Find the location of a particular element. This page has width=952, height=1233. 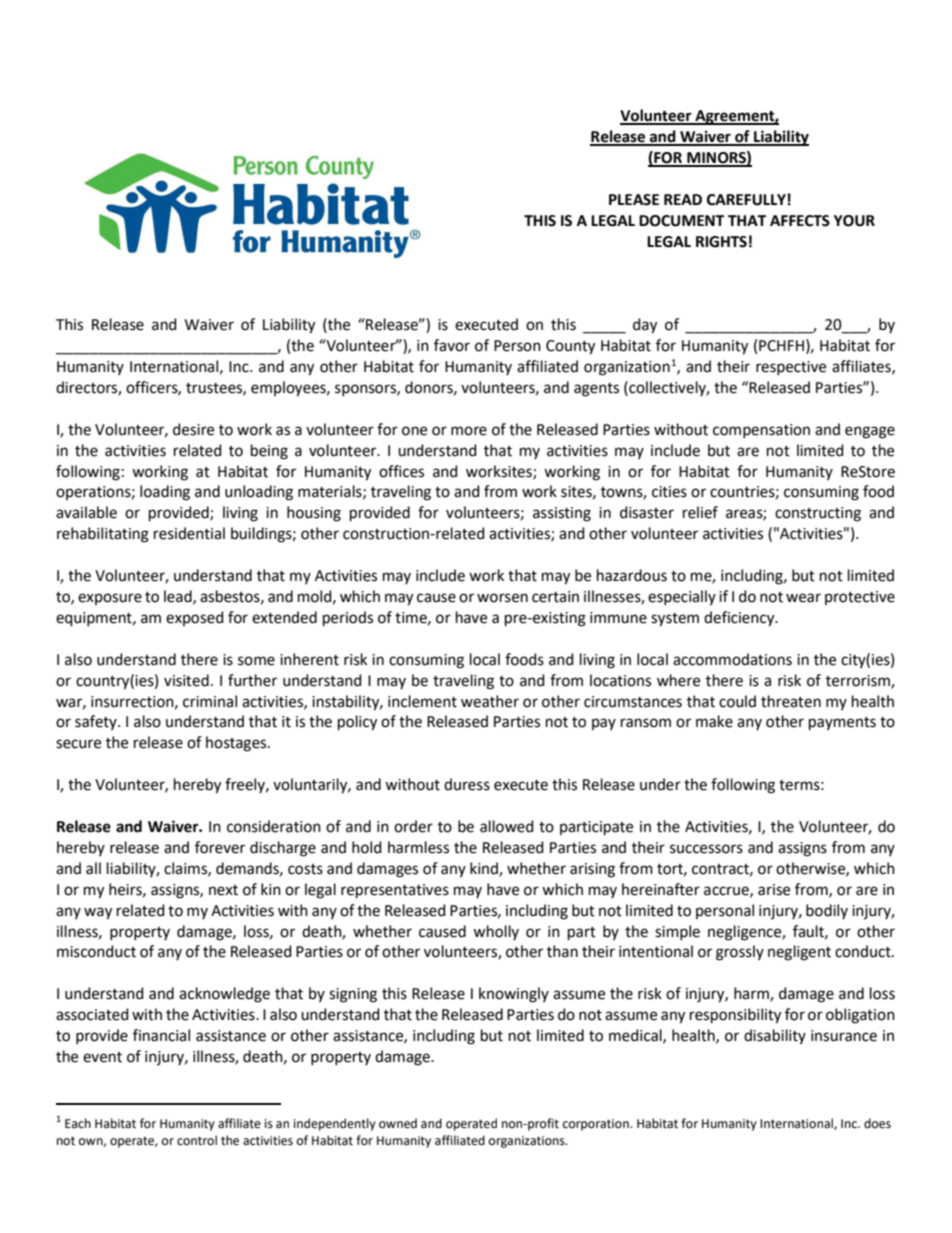

more is located at coordinates (469, 431).
